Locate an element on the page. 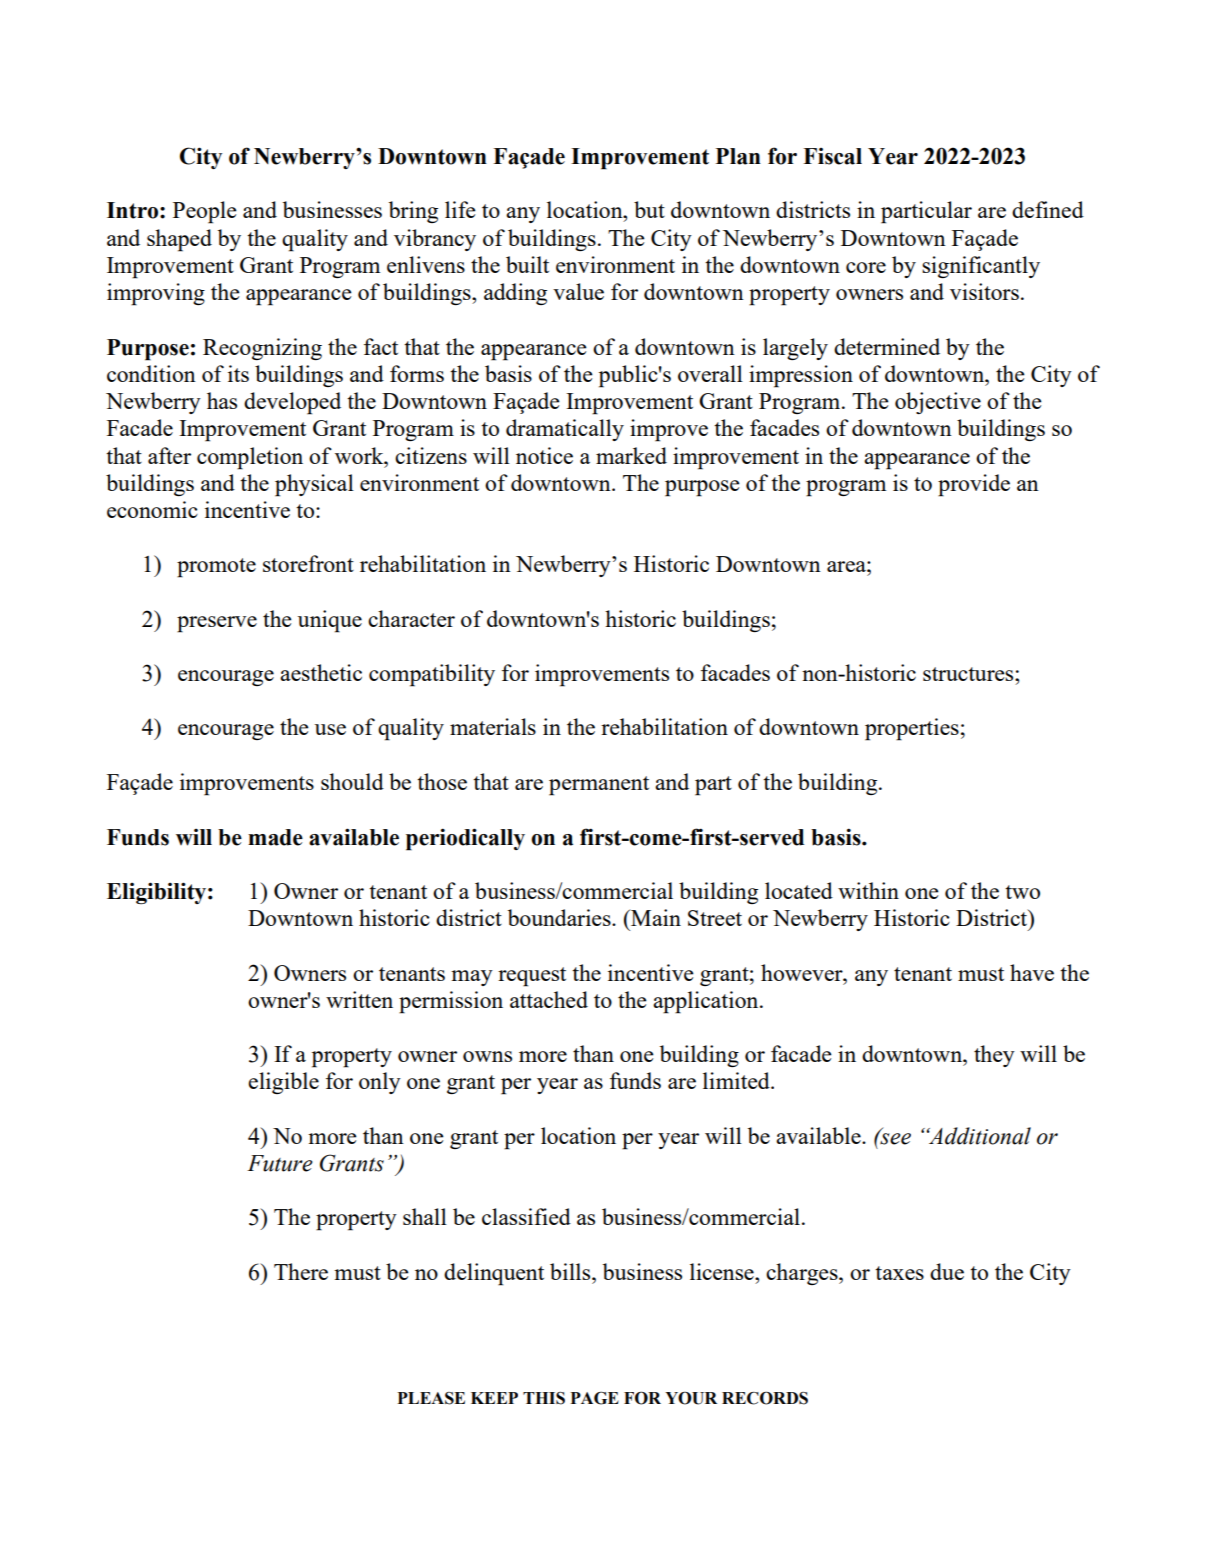 The height and width of the document is (1561, 1206). provide is located at coordinates (974, 485).
